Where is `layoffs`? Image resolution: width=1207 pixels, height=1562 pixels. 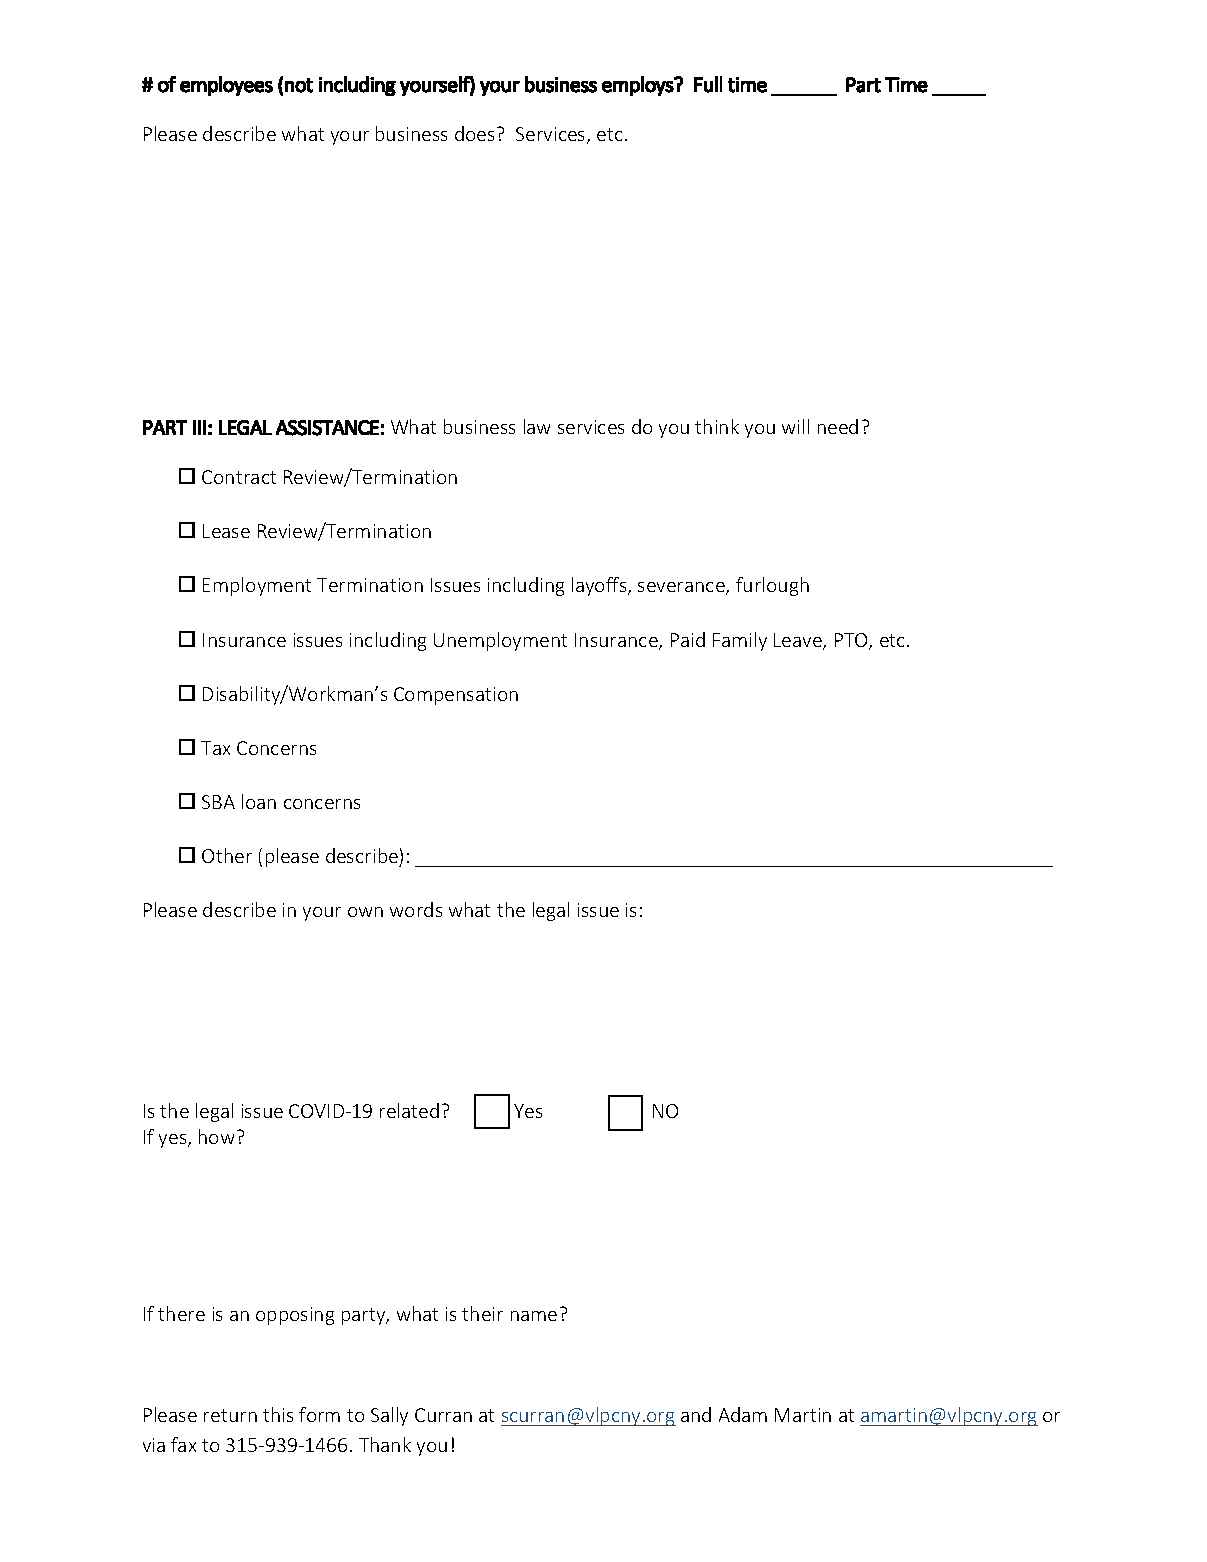
layoffs is located at coordinates (600, 586).
